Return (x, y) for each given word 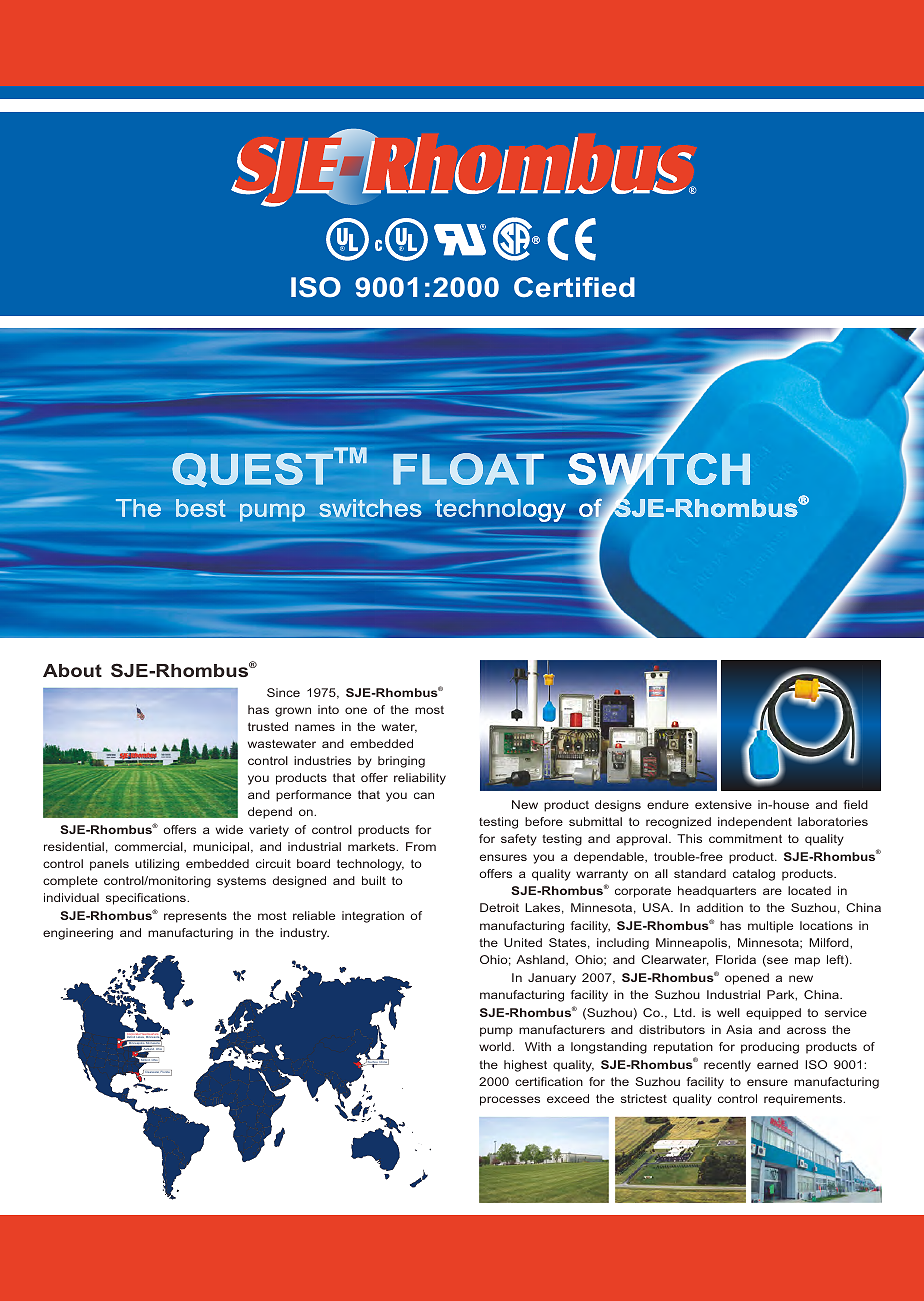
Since (283, 692)
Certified (574, 287)
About (72, 670)
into (328, 709)
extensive (723, 804)
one (356, 710)
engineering (78, 934)
